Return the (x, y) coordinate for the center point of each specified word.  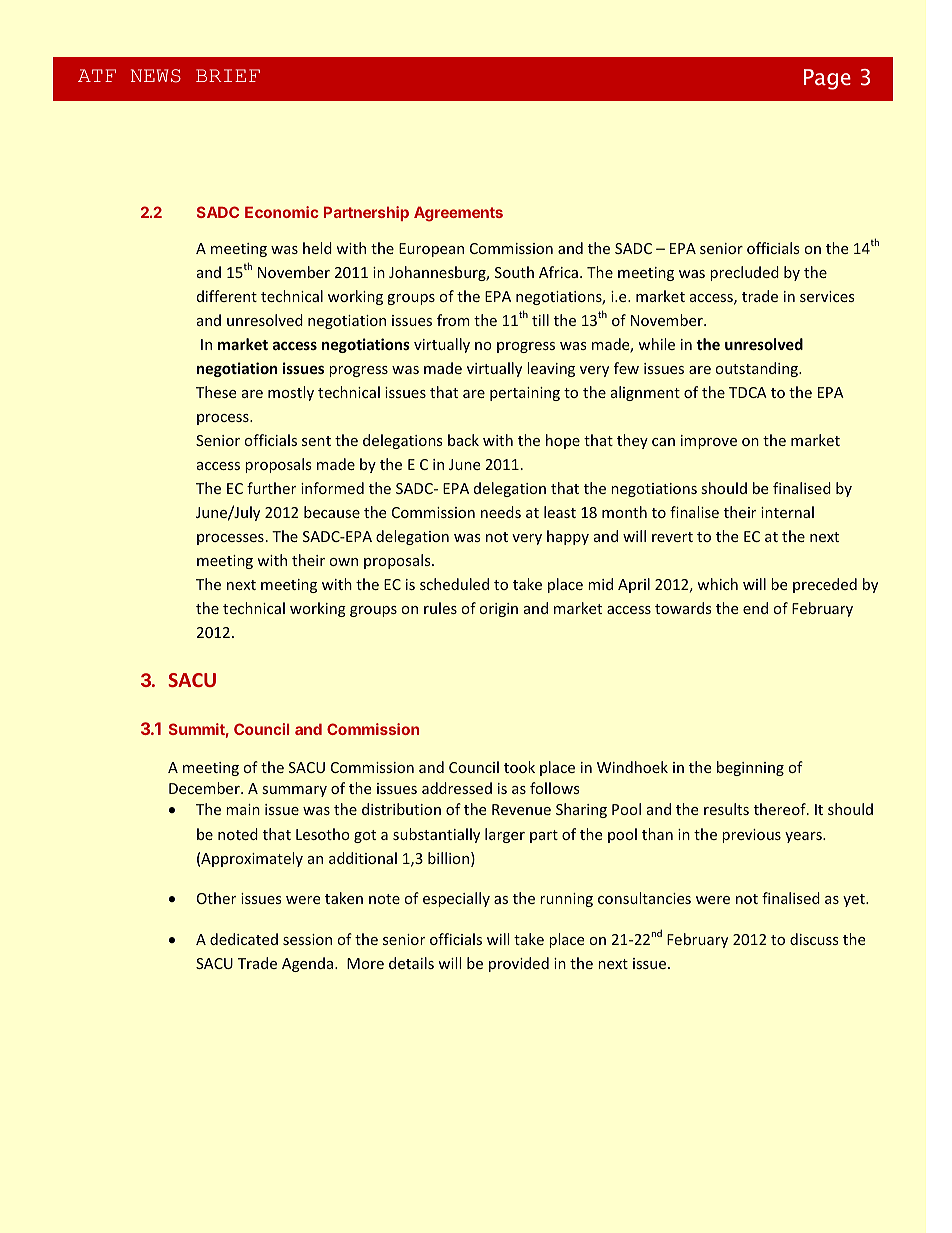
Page (827, 79)
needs (501, 512)
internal (787, 512)
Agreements (458, 214)
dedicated (244, 939)
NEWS (156, 76)
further (271, 488)
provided (519, 964)
